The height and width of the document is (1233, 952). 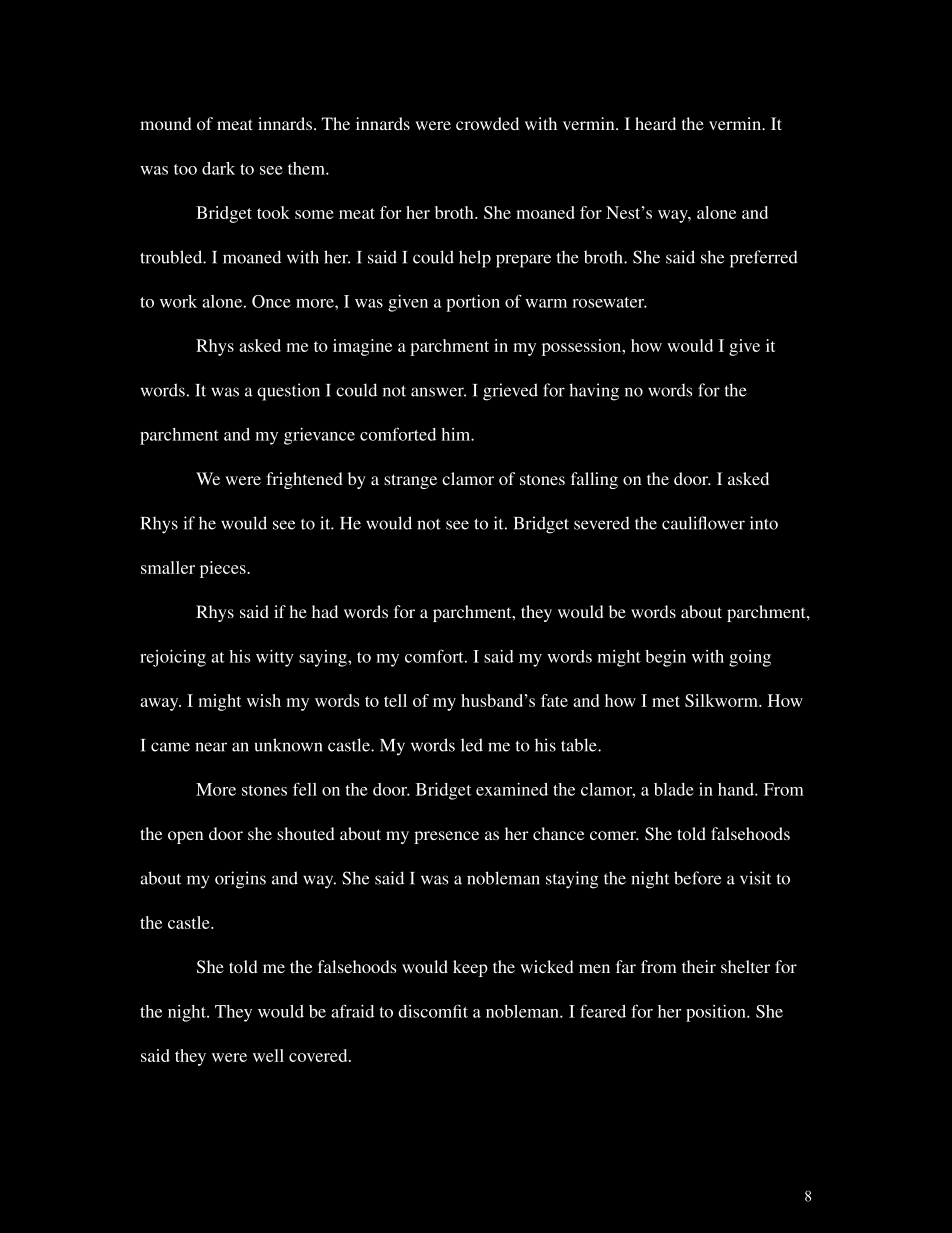 What do you see at coordinates (218, 168) in the document?
I see `dark` at bounding box center [218, 168].
